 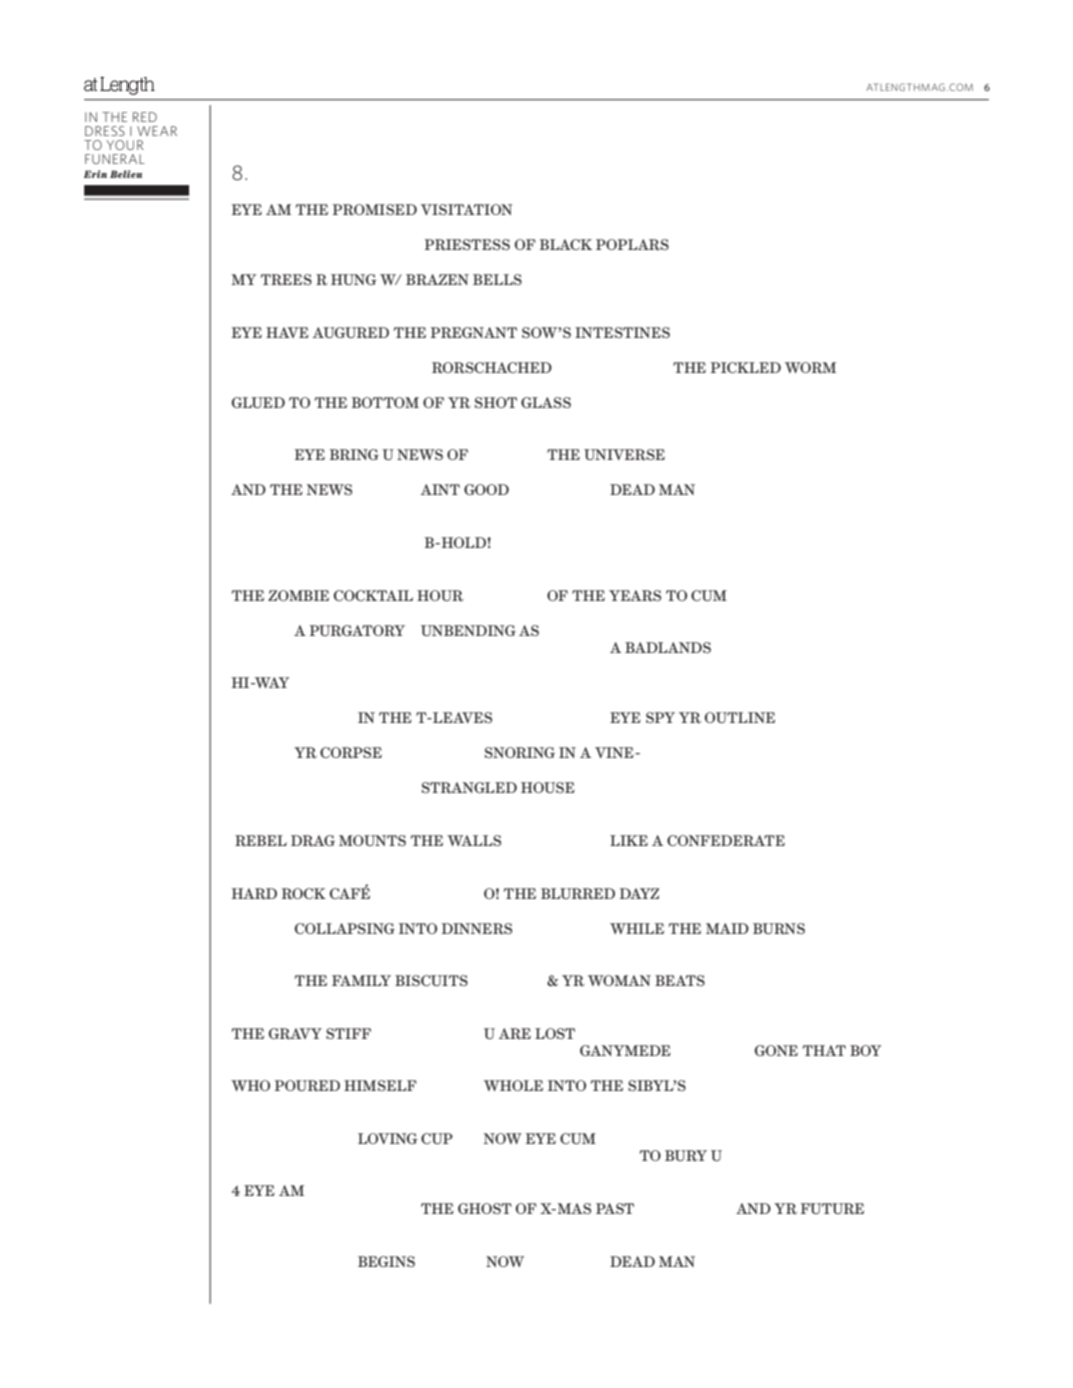 What do you see at coordinates (726, 840) in the screenshot?
I see `CONFEDERATE` at bounding box center [726, 840].
